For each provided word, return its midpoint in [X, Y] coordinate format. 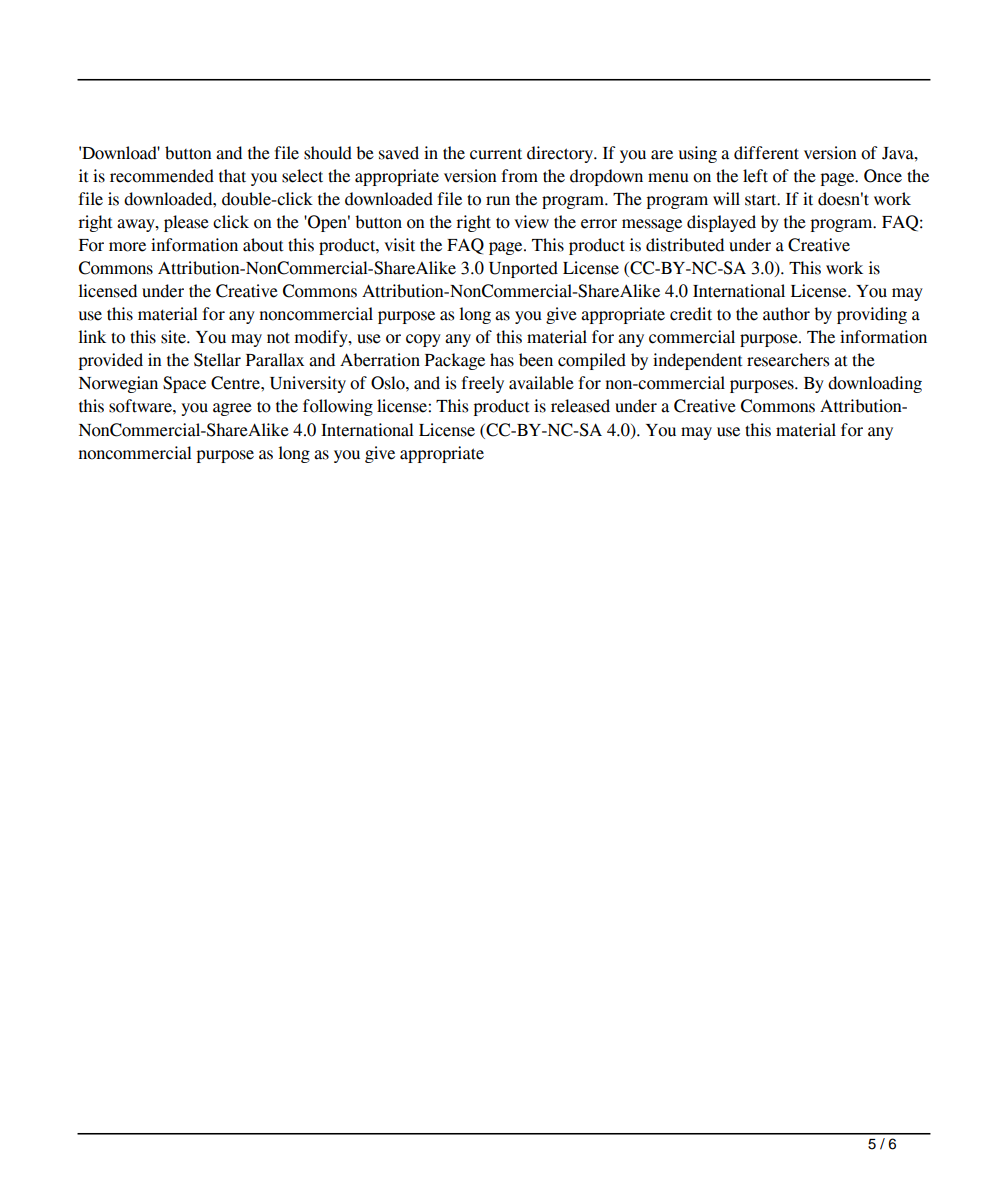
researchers [788, 360]
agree [232, 409]
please [186, 223]
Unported [523, 269]
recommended [162, 176]
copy [423, 340]
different [766, 153]
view [531, 222]
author [786, 314]
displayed [721, 223]
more [127, 247]
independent [698, 361]
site [174, 337]
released [580, 406]
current [496, 154]
